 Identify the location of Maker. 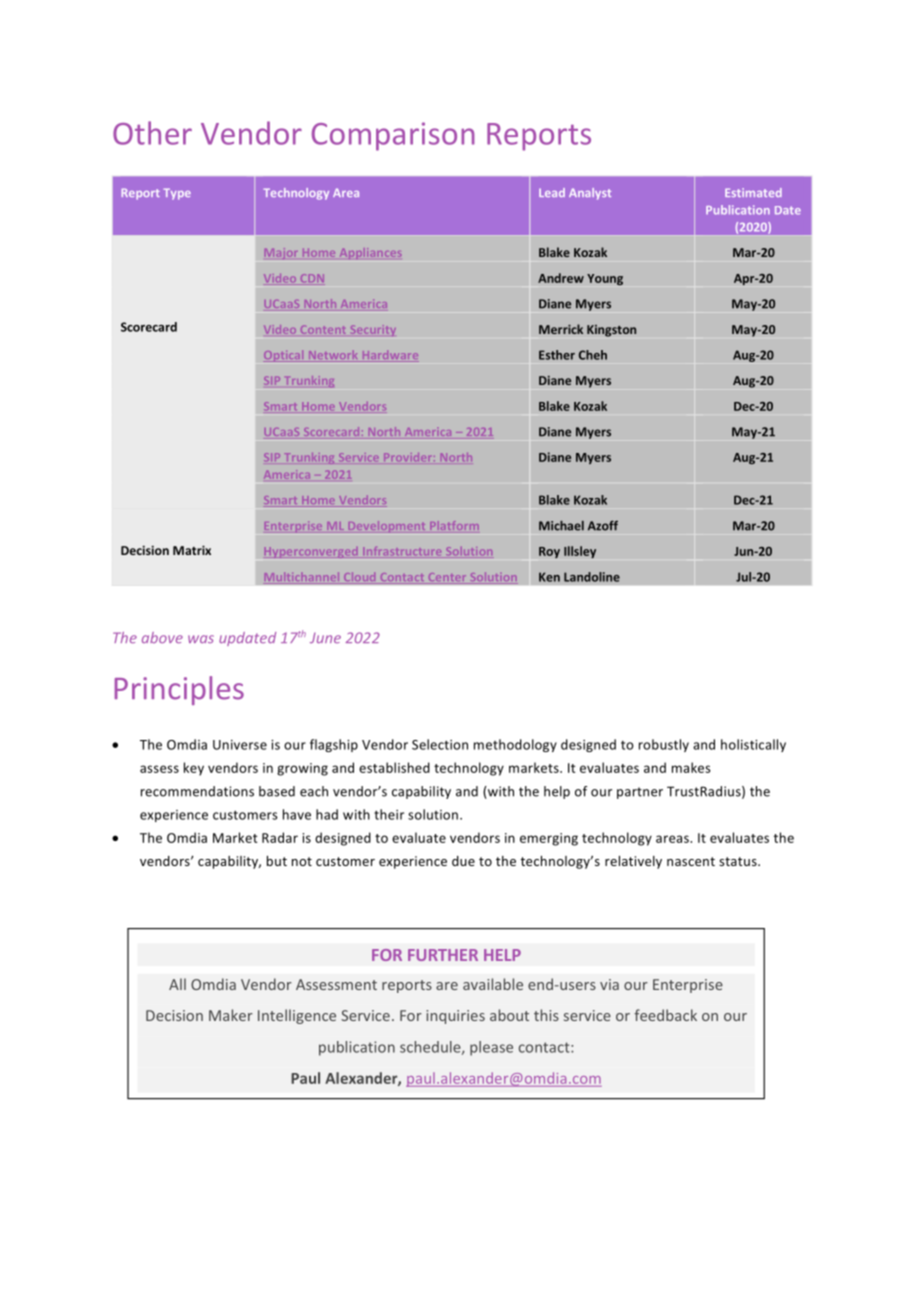
(231, 1015).
